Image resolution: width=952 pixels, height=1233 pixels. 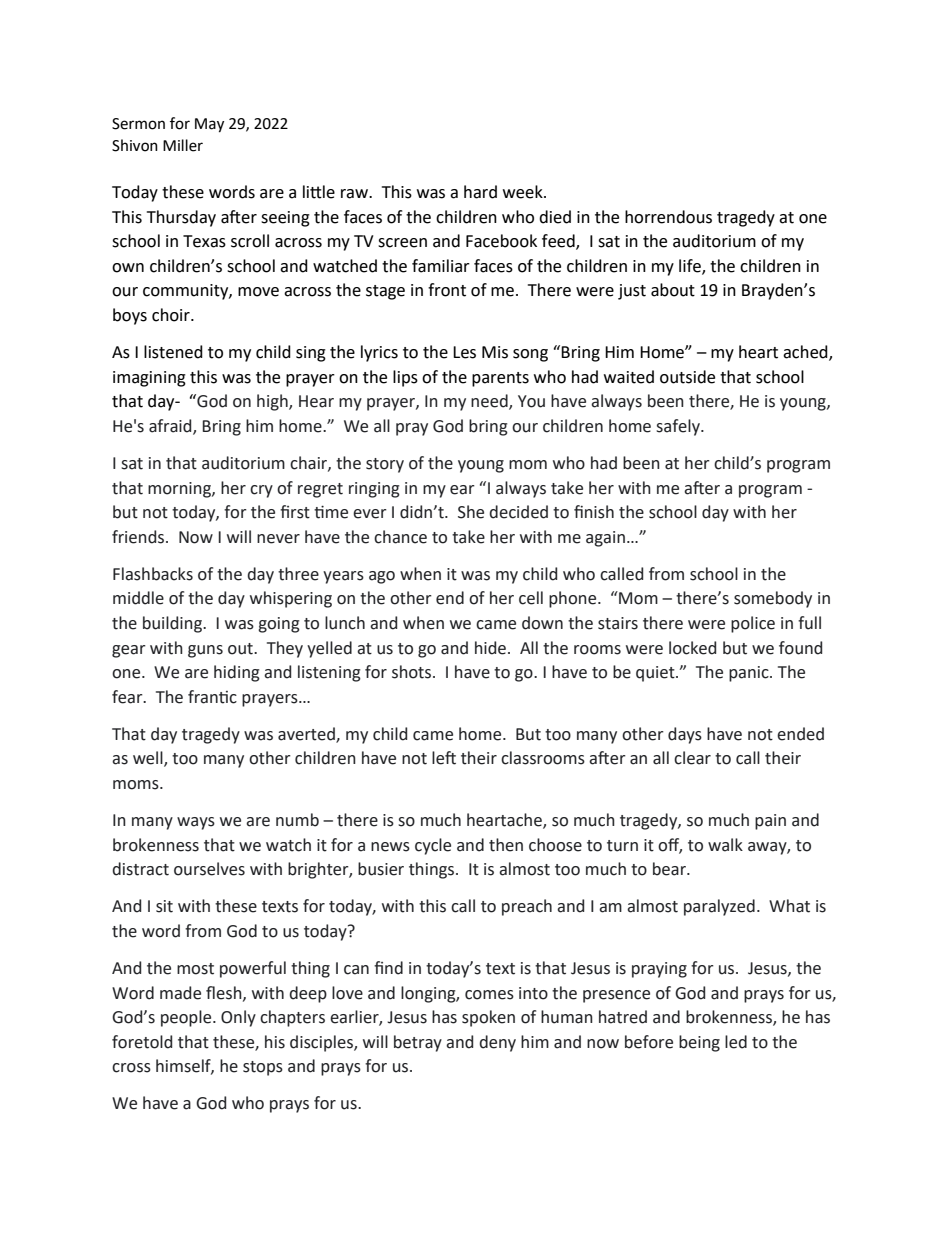 What do you see at coordinates (183, 145) in the document?
I see `Miller` at bounding box center [183, 145].
